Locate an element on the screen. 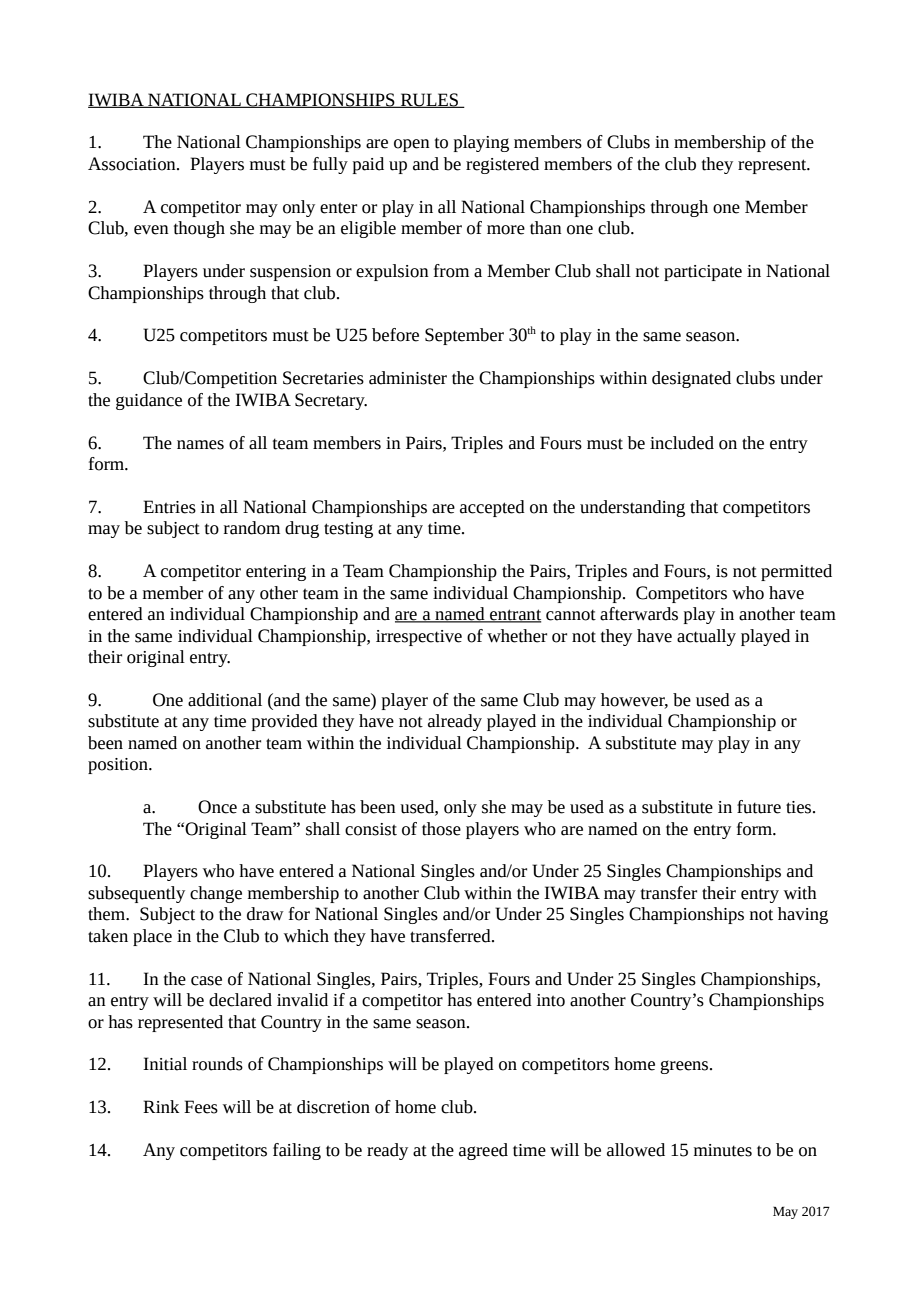  open is located at coordinates (412, 145).
